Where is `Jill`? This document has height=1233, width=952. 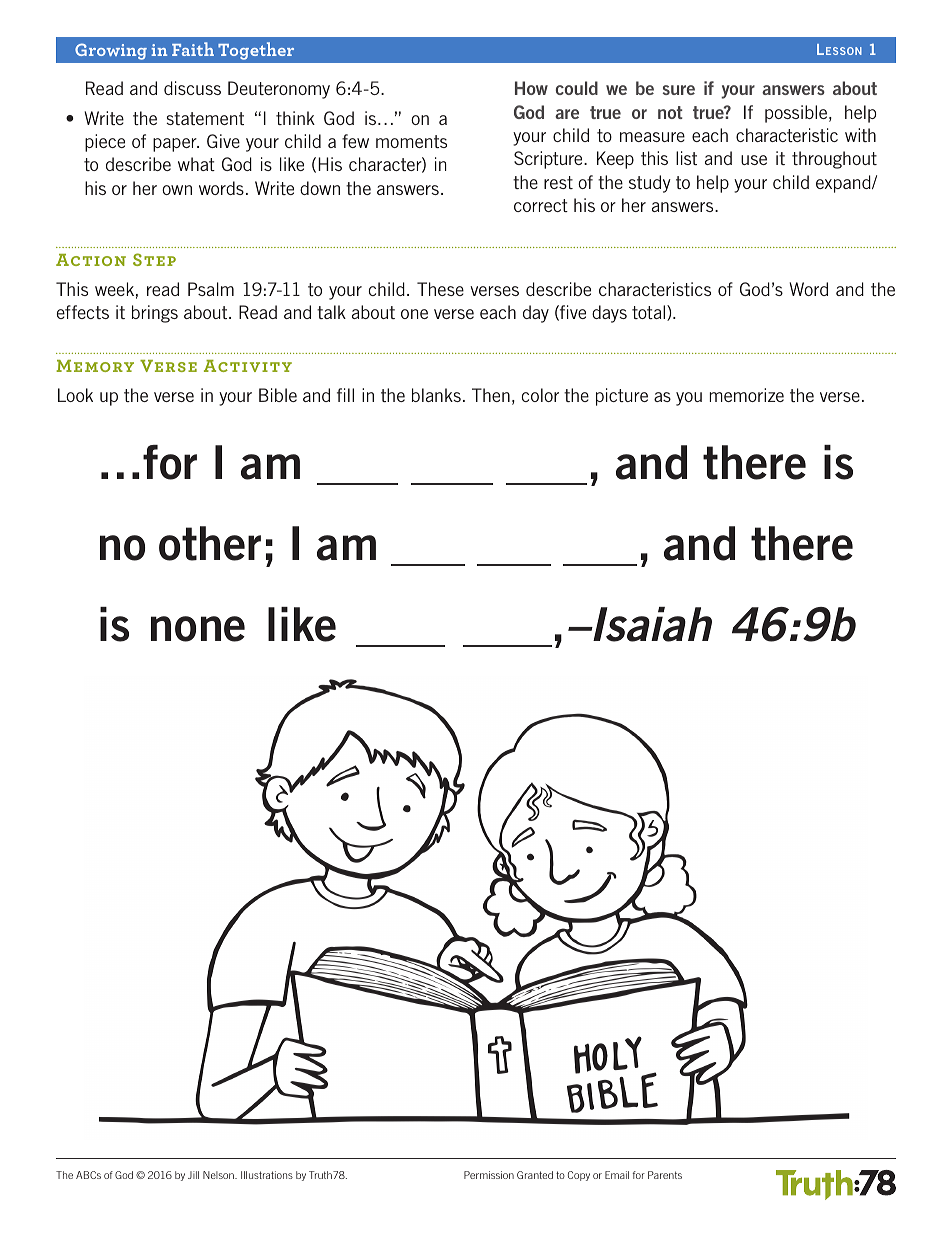
Jill is located at coordinates (193, 1175).
